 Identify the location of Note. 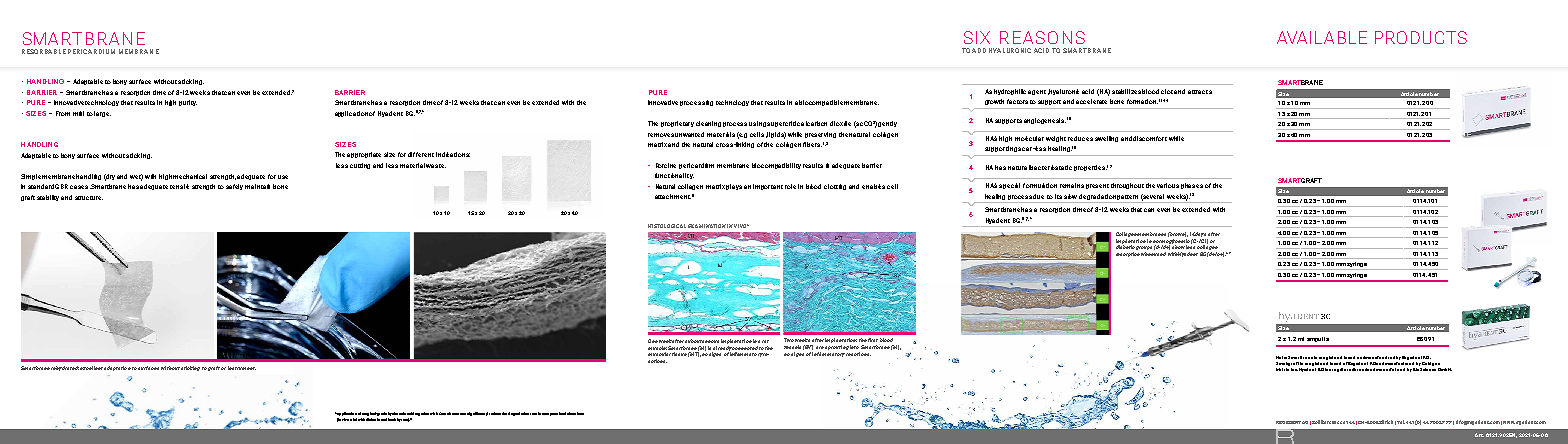
(1281, 357).
